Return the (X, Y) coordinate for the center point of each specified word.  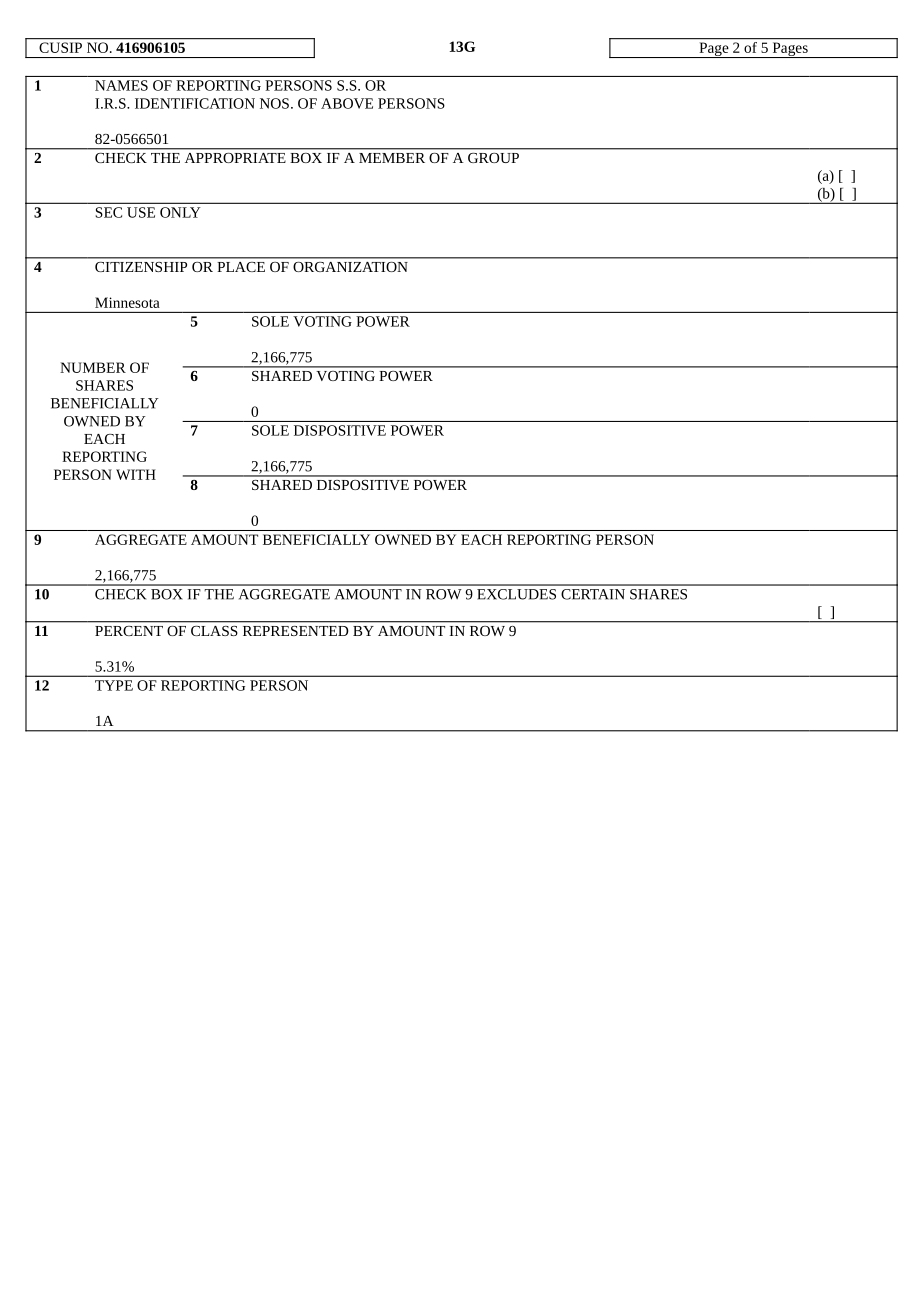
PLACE (241, 267)
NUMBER (93, 367)
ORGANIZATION (350, 267)
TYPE (114, 685)
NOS (274, 103)
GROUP (493, 158)
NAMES (121, 85)
